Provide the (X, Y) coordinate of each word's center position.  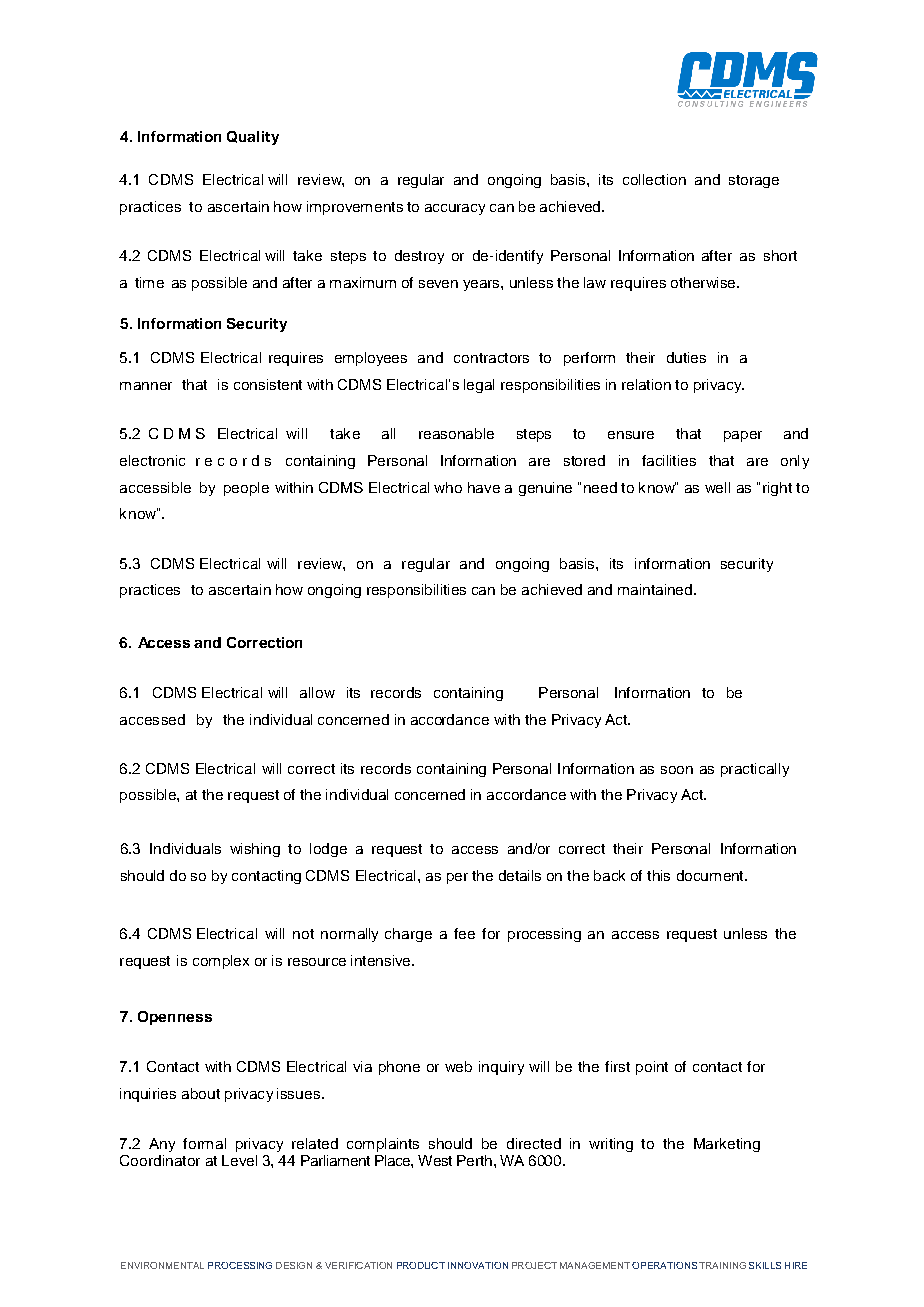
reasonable (456, 433)
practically (755, 770)
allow (317, 692)
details (520, 875)
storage (754, 181)
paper (743, 436)
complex (221, 962)
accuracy (455, 209)
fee (464, 933)
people (246, 489)
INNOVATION (478, 1265)
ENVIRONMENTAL (162, 1265)
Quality (253, 138)
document (711, 875)
